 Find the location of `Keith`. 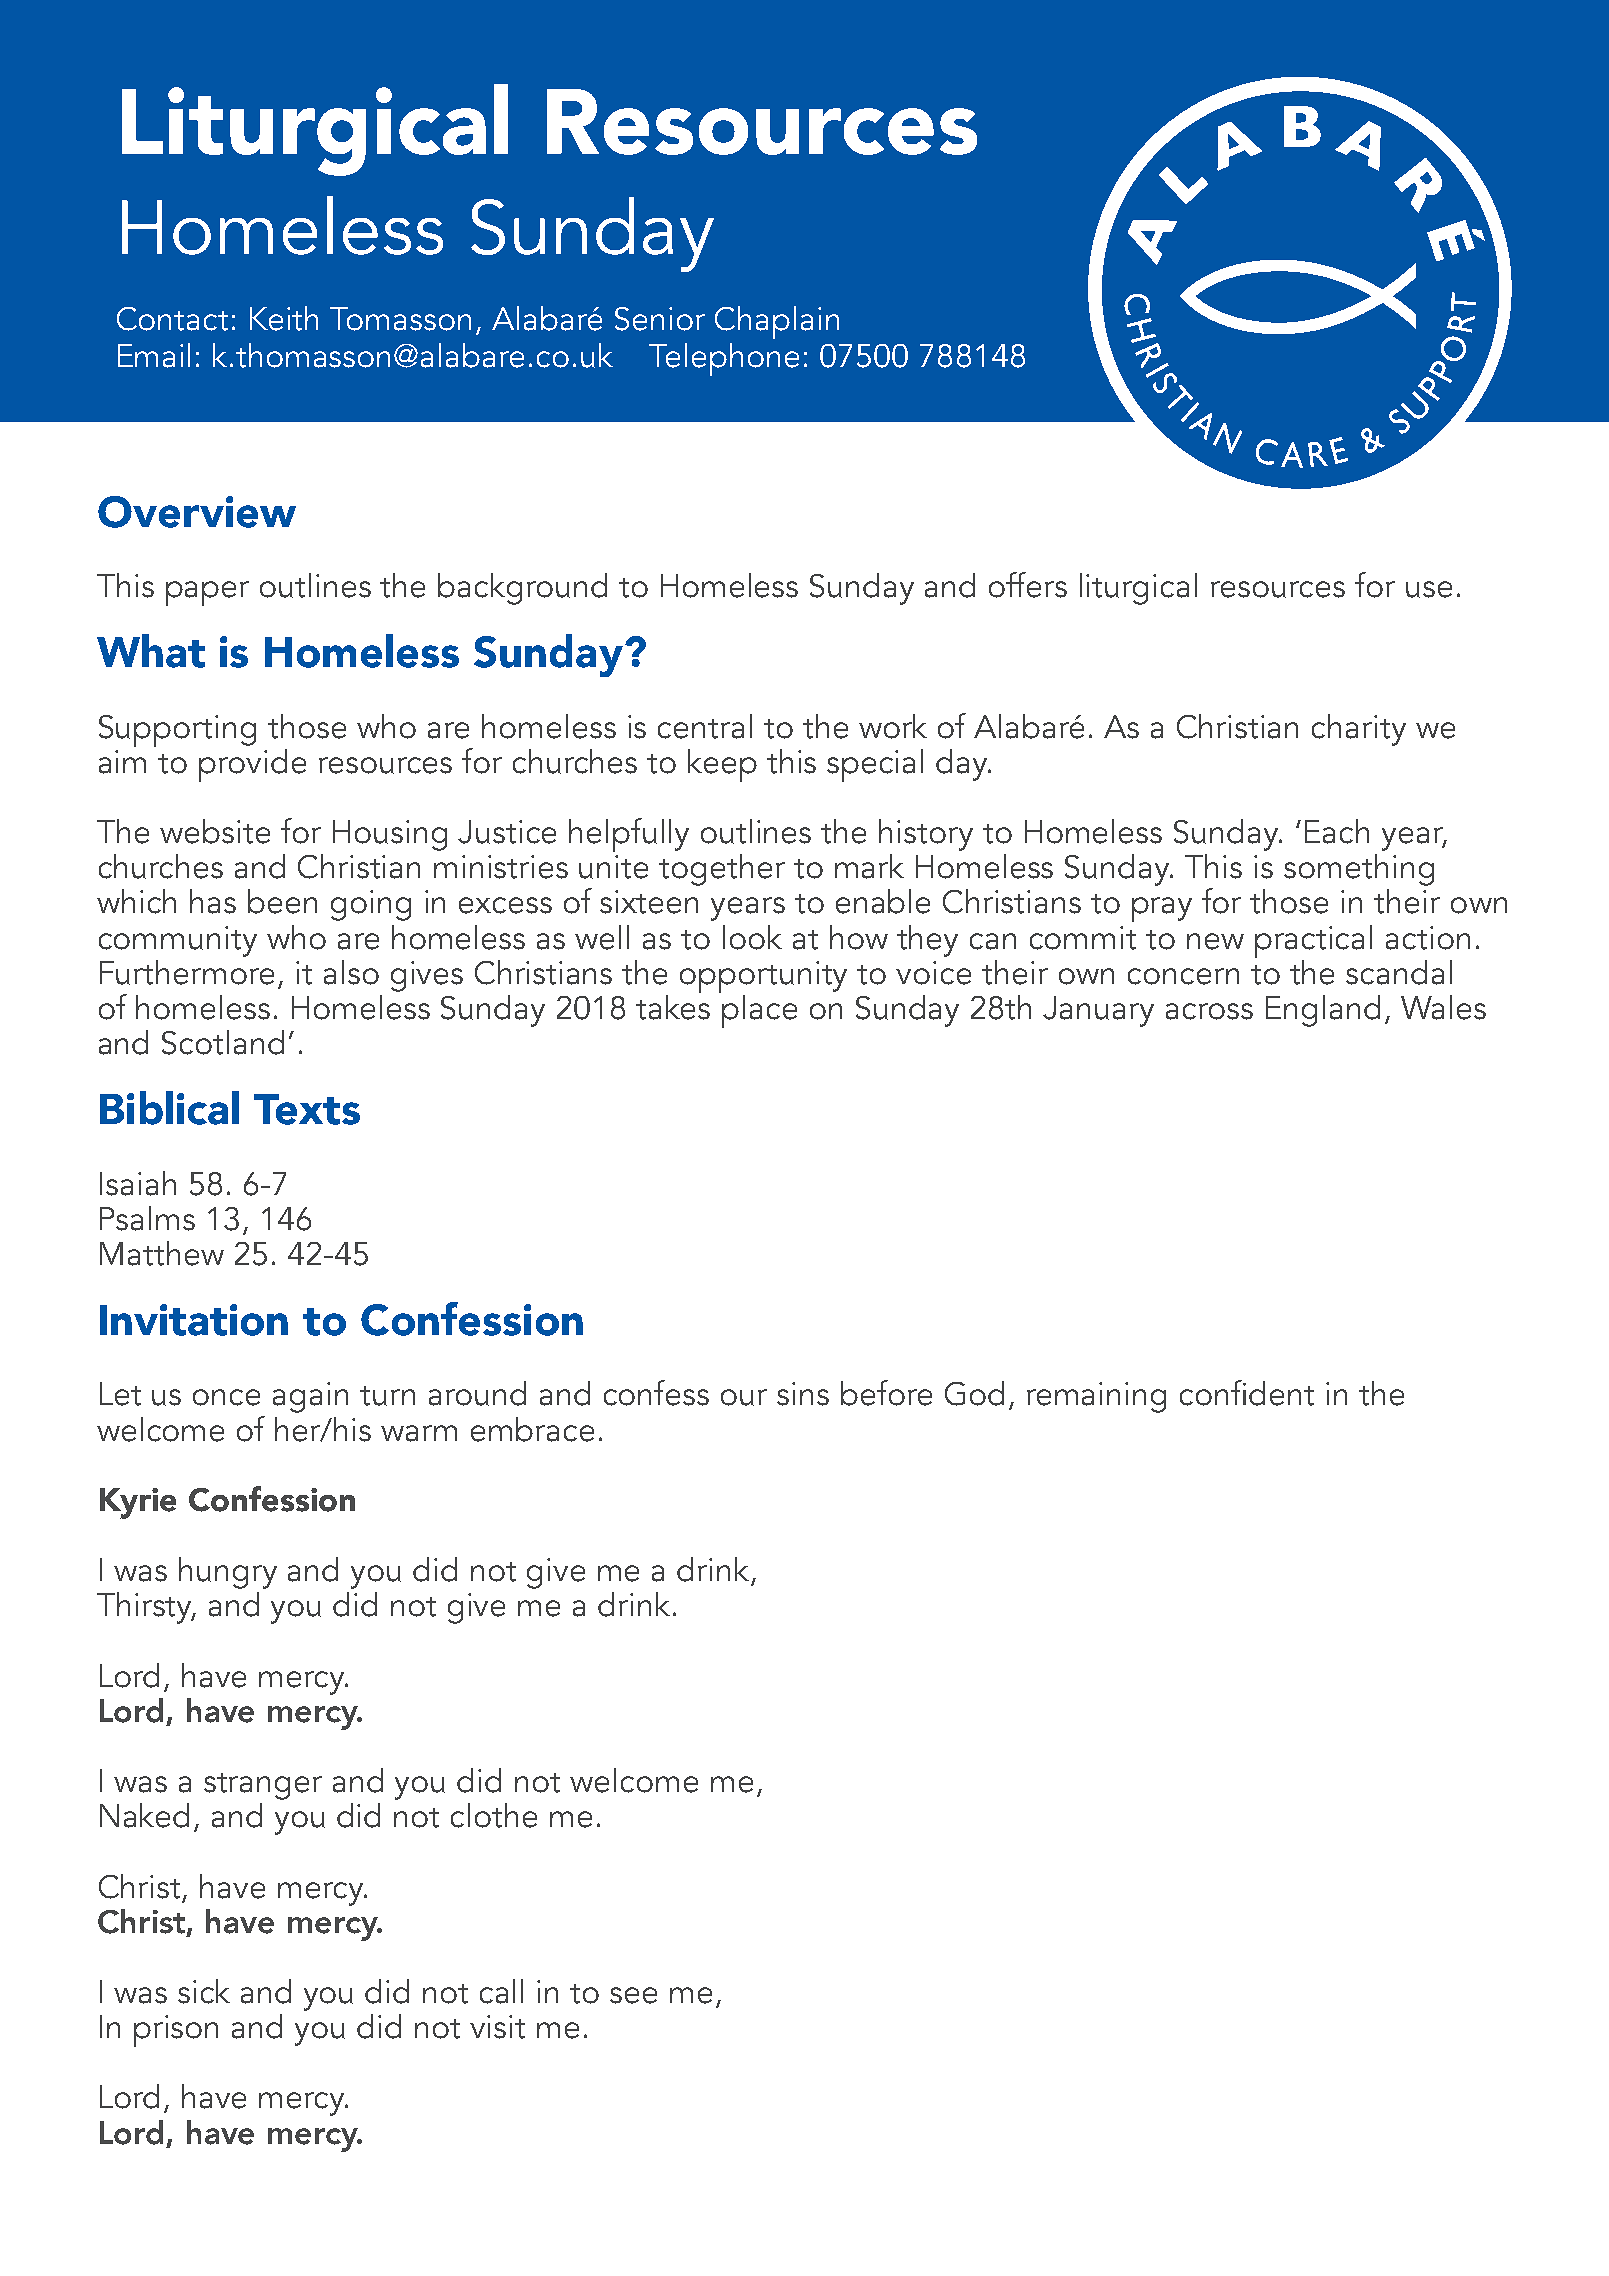

Keith is located at coordinates (284, 318).
